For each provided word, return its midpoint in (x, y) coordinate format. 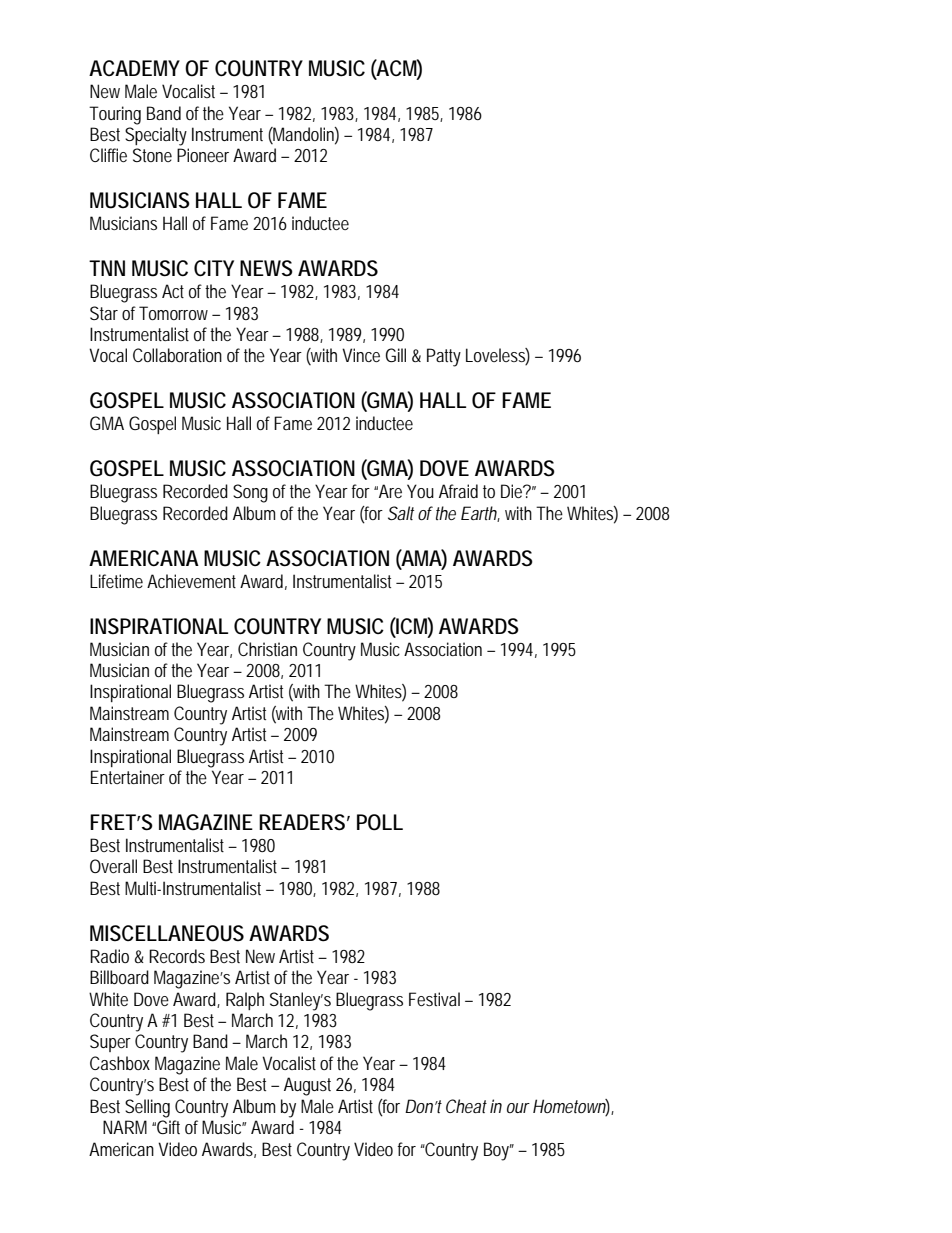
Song (250, 493)
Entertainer (128, 777)
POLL (380, 822)
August (307, 1086)
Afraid (458, 491)
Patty (444, 357)
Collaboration (177, 355)
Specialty (156, 136)
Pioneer (203, 155)
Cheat (466, 1106)
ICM (414, 626)
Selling (147, 1108)
